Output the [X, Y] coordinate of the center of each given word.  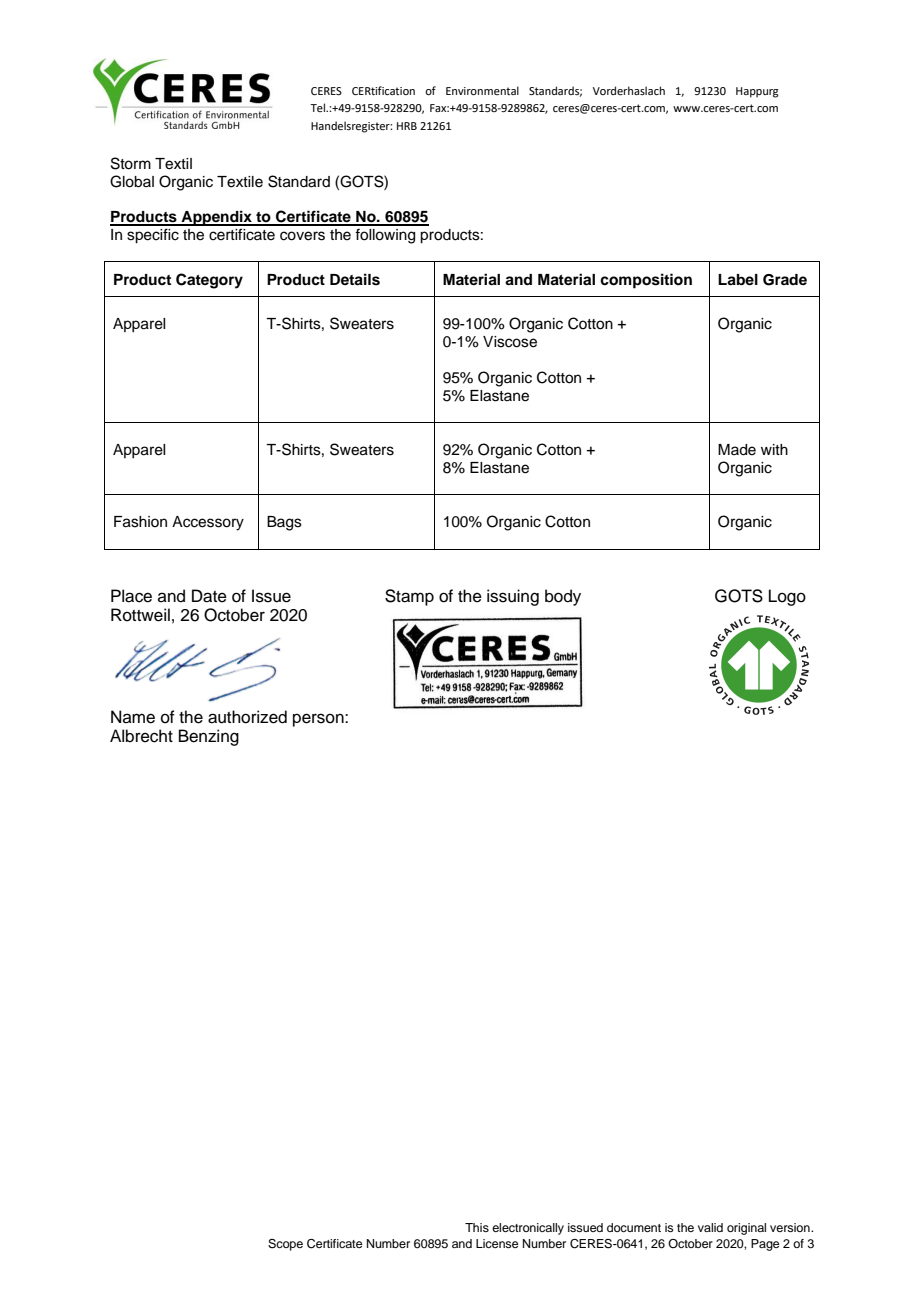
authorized [247, 717]
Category [209, 281]
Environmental [482, 90]
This [477, 1227]
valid [710, 1227]
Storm [131, 163]
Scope [285, 1245]
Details [355, 279]
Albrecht [141, 736]
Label [738, 280]
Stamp [409, 597]
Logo [787, 597]
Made [737, 450]
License [497, 1243]
